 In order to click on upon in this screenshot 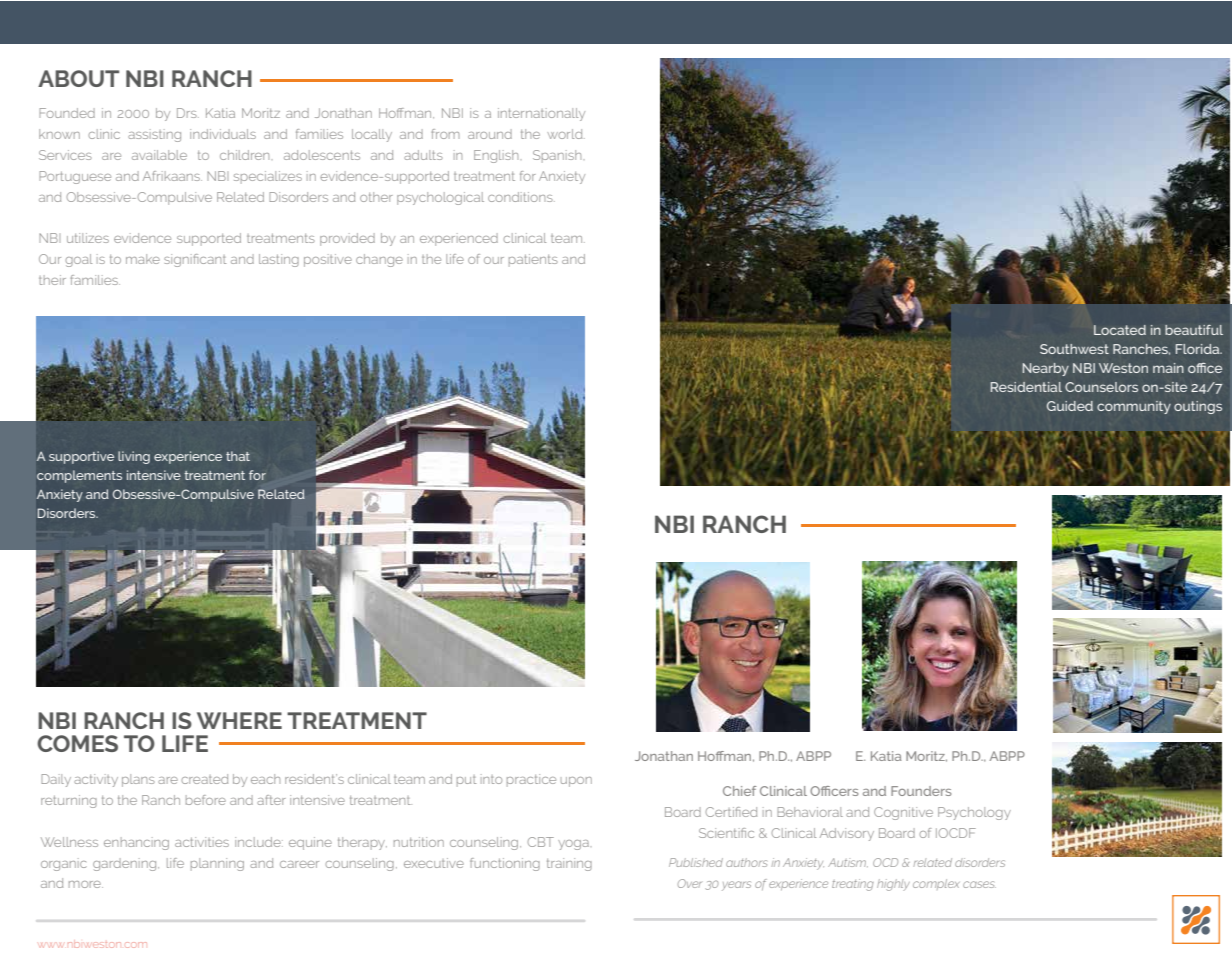, I will do `click(576, 782)`.
